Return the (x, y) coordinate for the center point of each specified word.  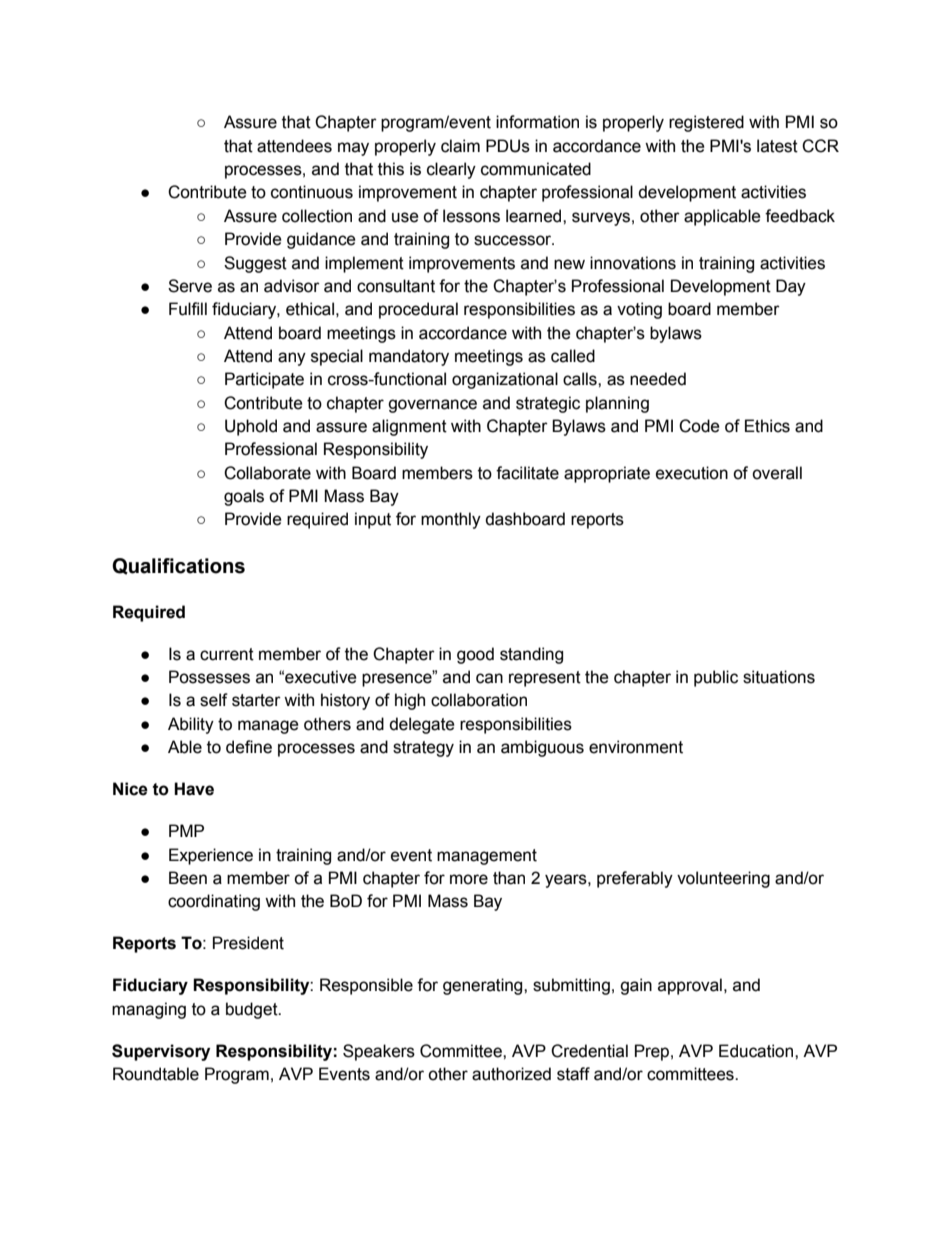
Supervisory (161, 1052)
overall (777, 473)
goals (244, 497)
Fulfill (188, 309)
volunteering (723, 879)
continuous (312, 192)
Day (791, 287)
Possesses (209, 677)
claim (460, 146)
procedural (418, 310)
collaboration (479, 700)
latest (777, 146)
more (469, 879)
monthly (451, 520)
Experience (211, 856)
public (716, 678)
